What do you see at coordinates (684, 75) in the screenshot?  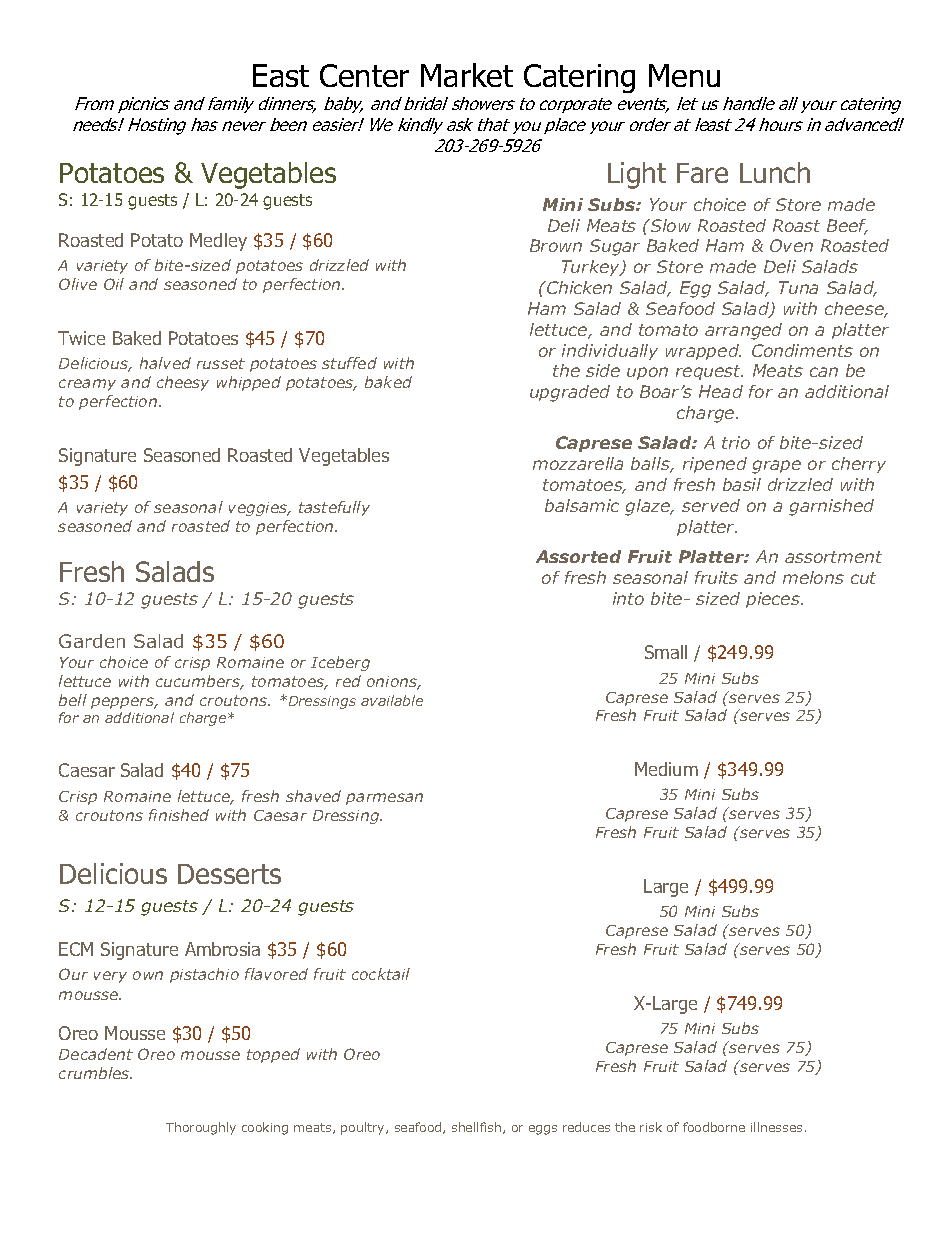 I see `Menu` at bounding box center [684, 75].
